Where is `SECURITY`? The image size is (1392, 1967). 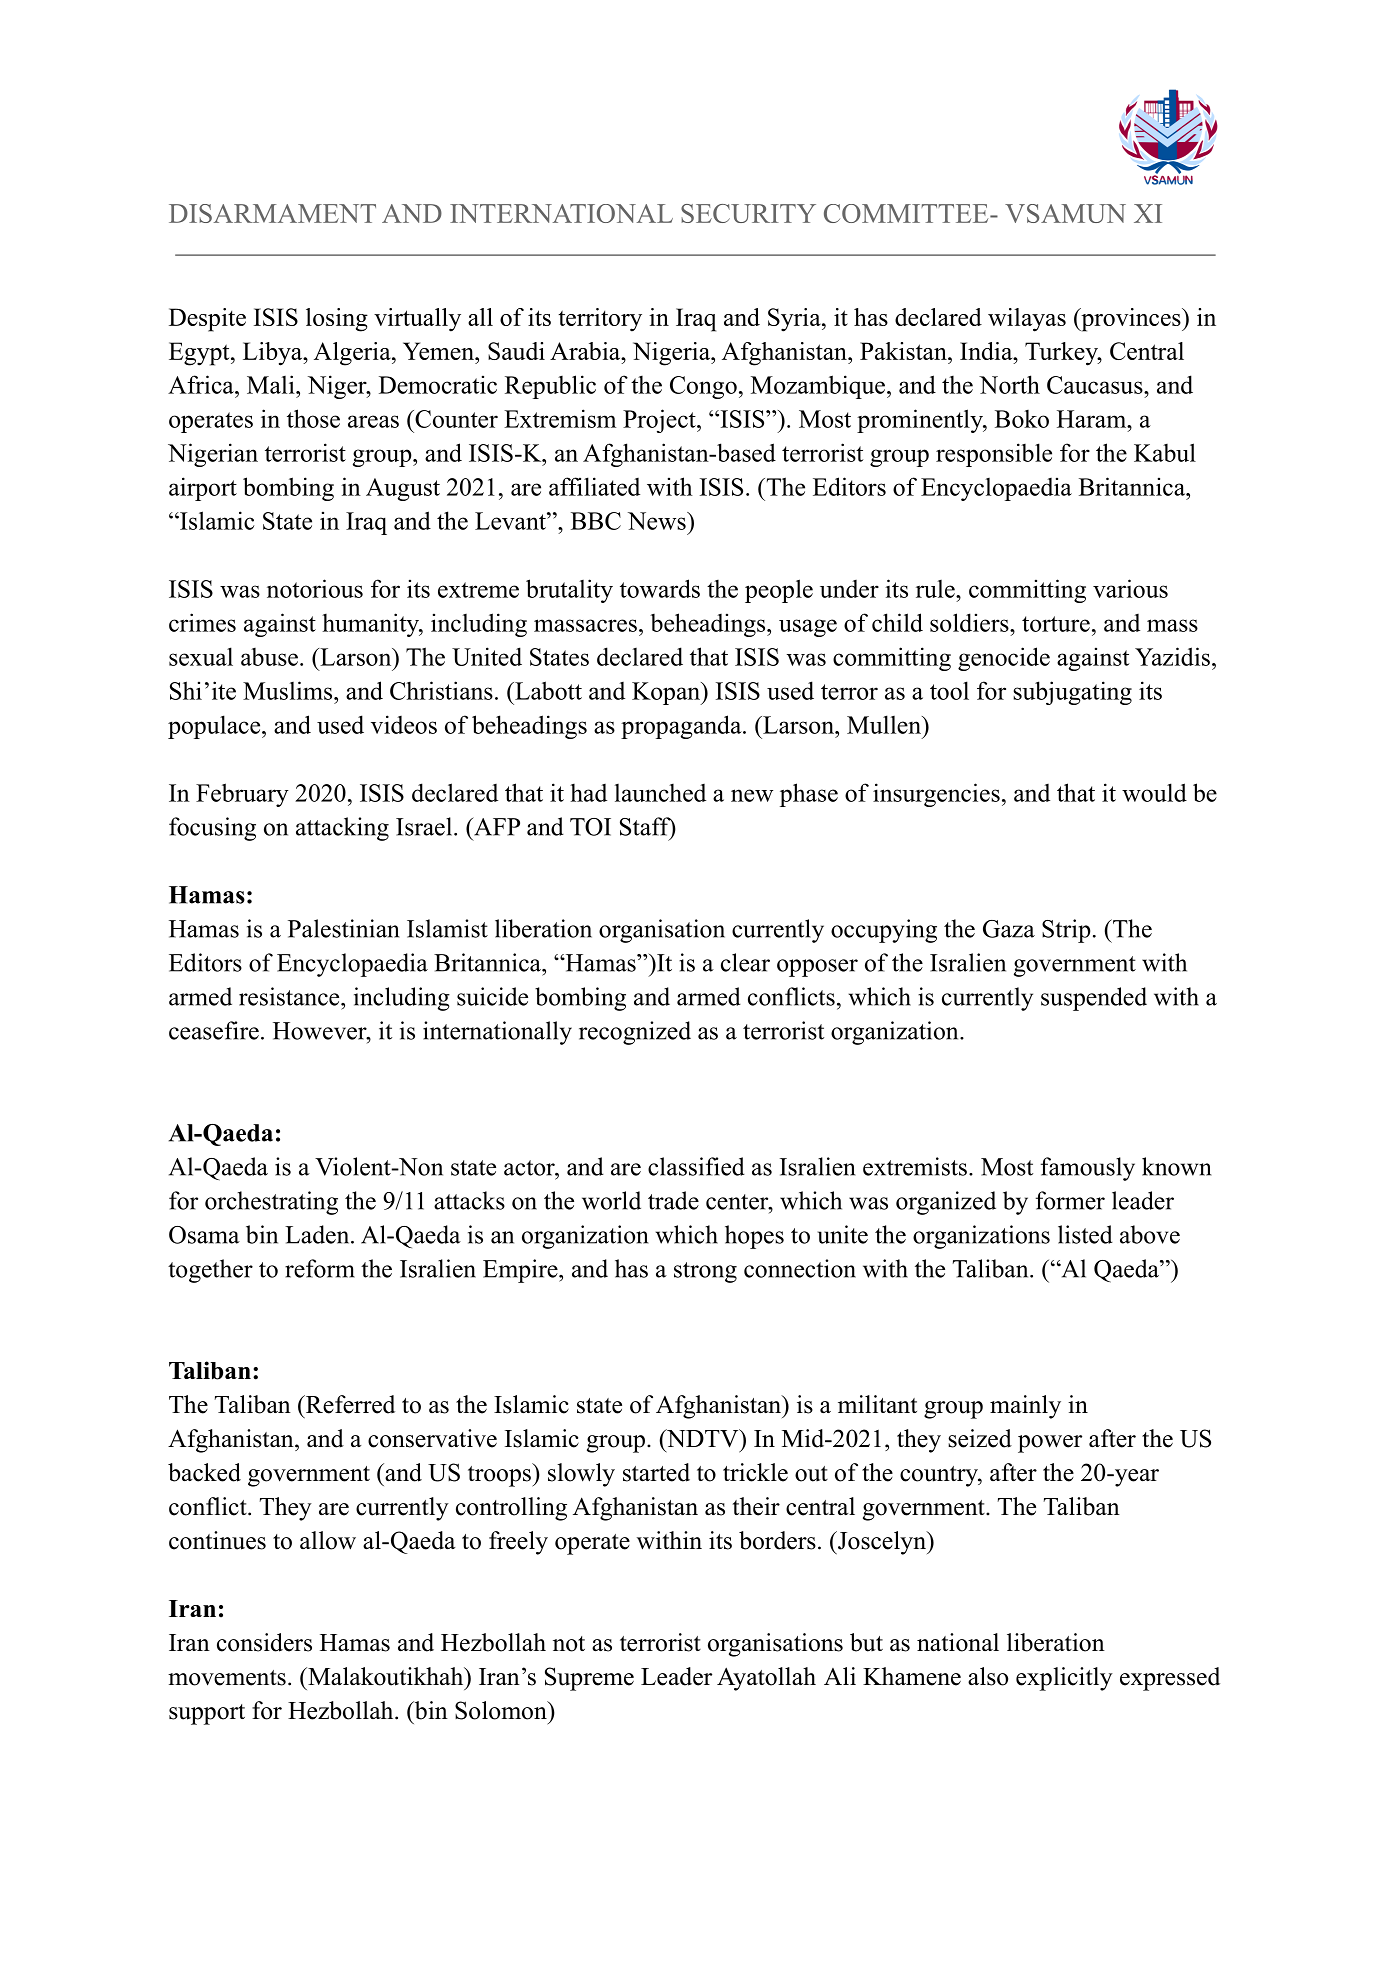
SECURITY is located at coordinates (748, 213).
